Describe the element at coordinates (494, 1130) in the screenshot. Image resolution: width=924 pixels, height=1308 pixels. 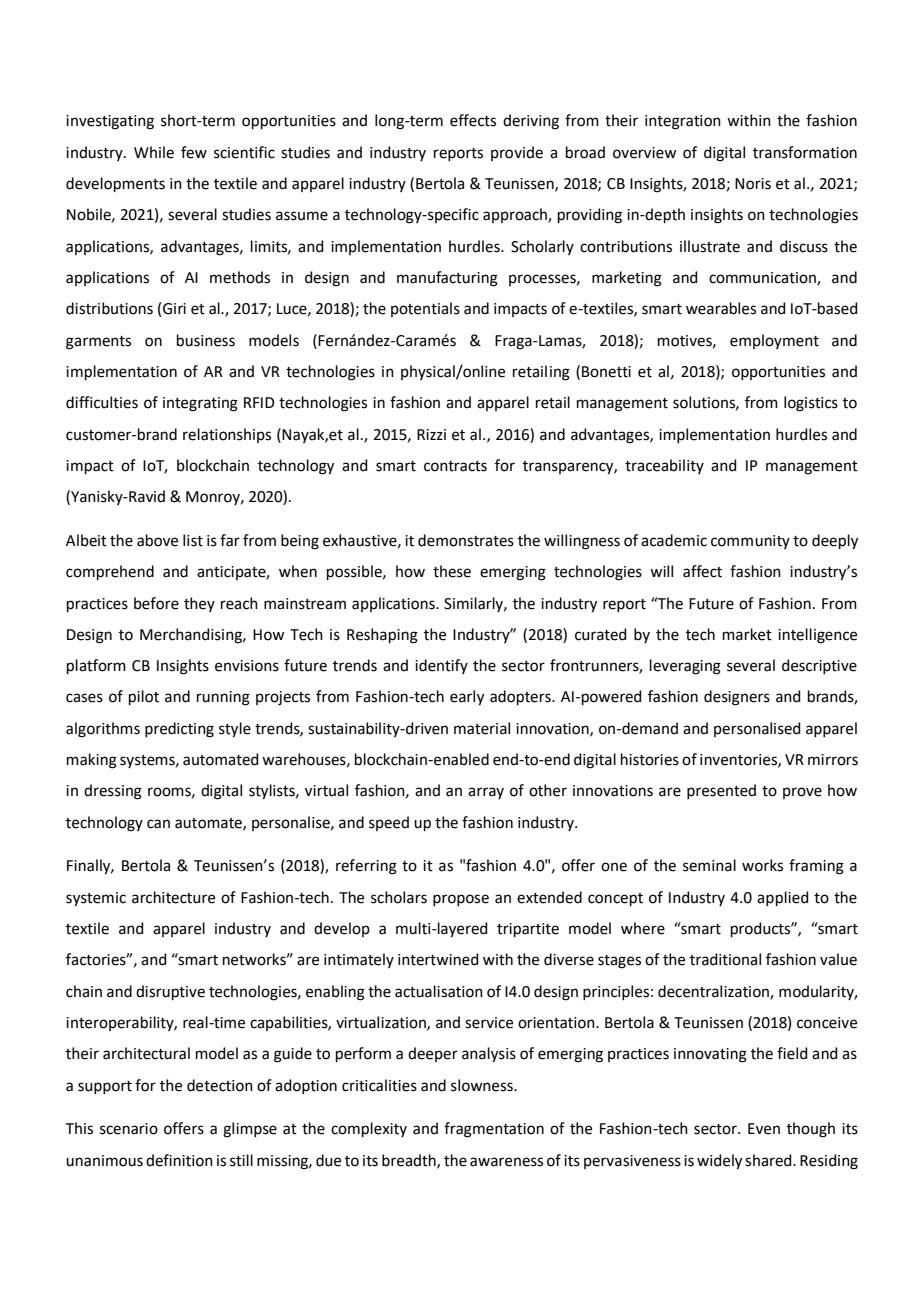
I see `fragmentation` at that location.
